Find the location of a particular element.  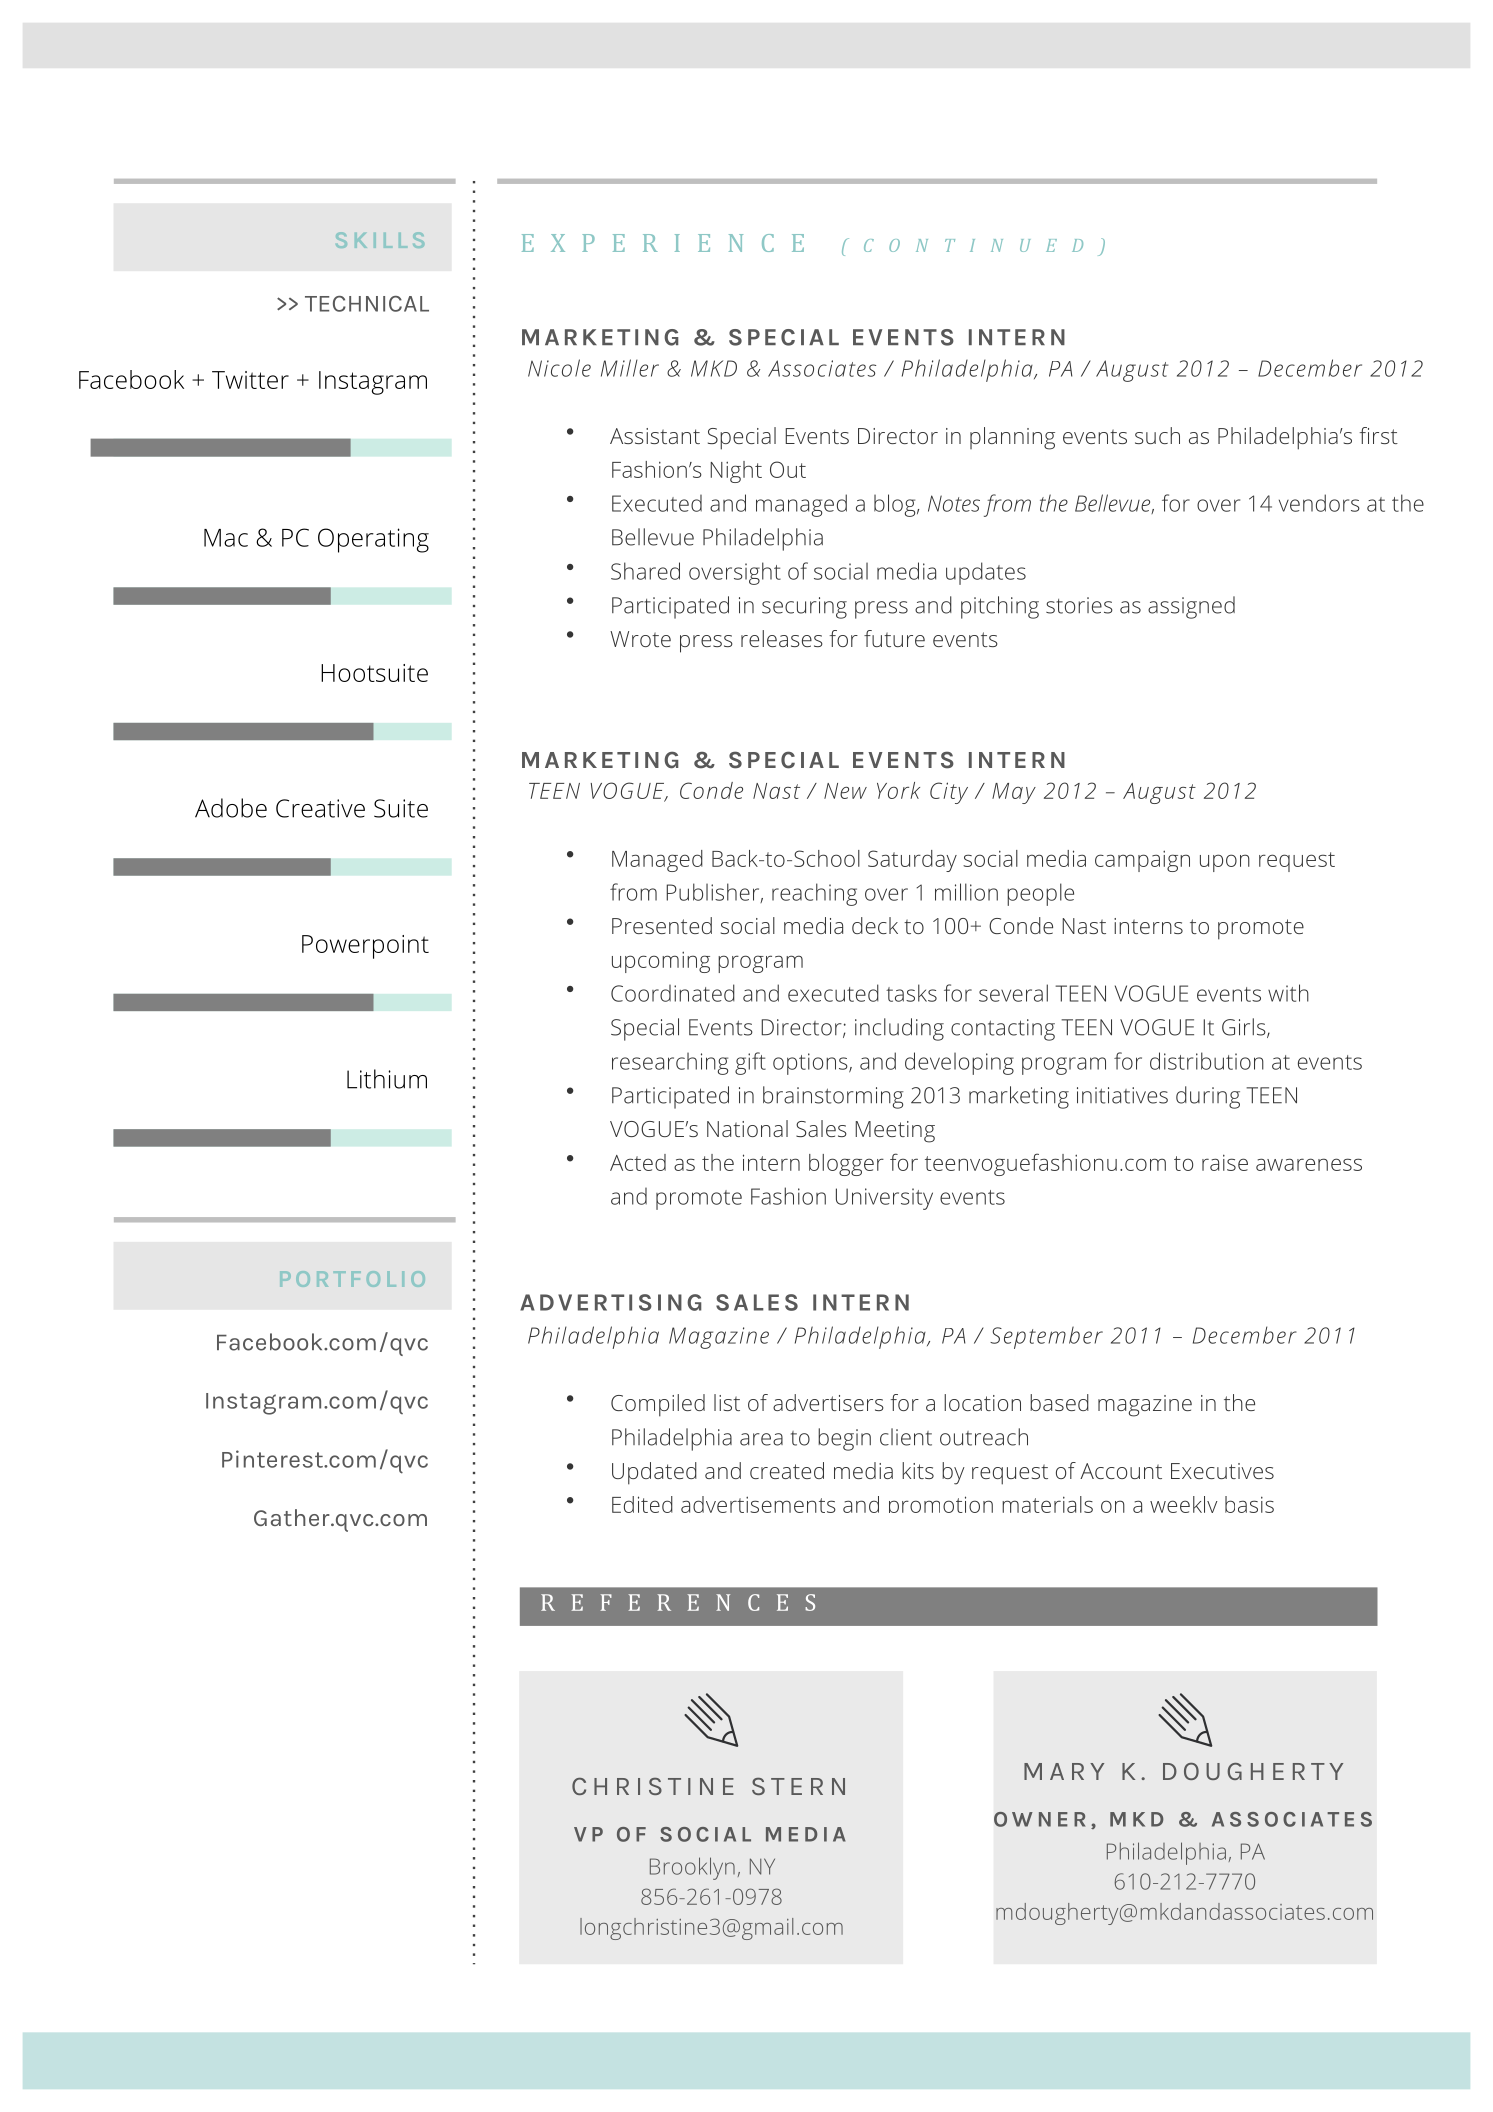

PORTFOLIO is located at coordinates (352, 1279).
